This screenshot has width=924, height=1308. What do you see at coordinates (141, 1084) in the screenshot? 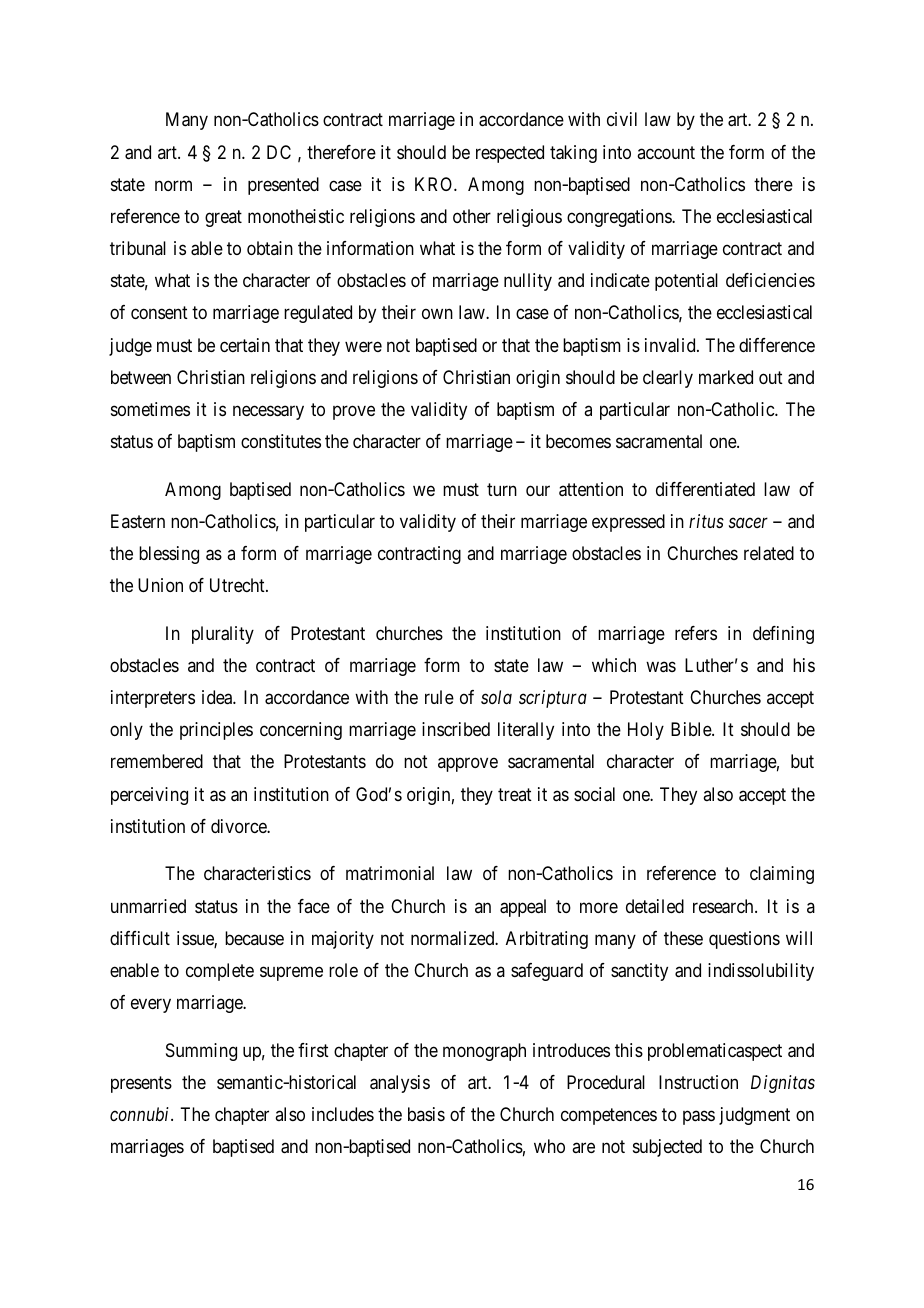
I see `presents` at bounding box center [141, 1084].
